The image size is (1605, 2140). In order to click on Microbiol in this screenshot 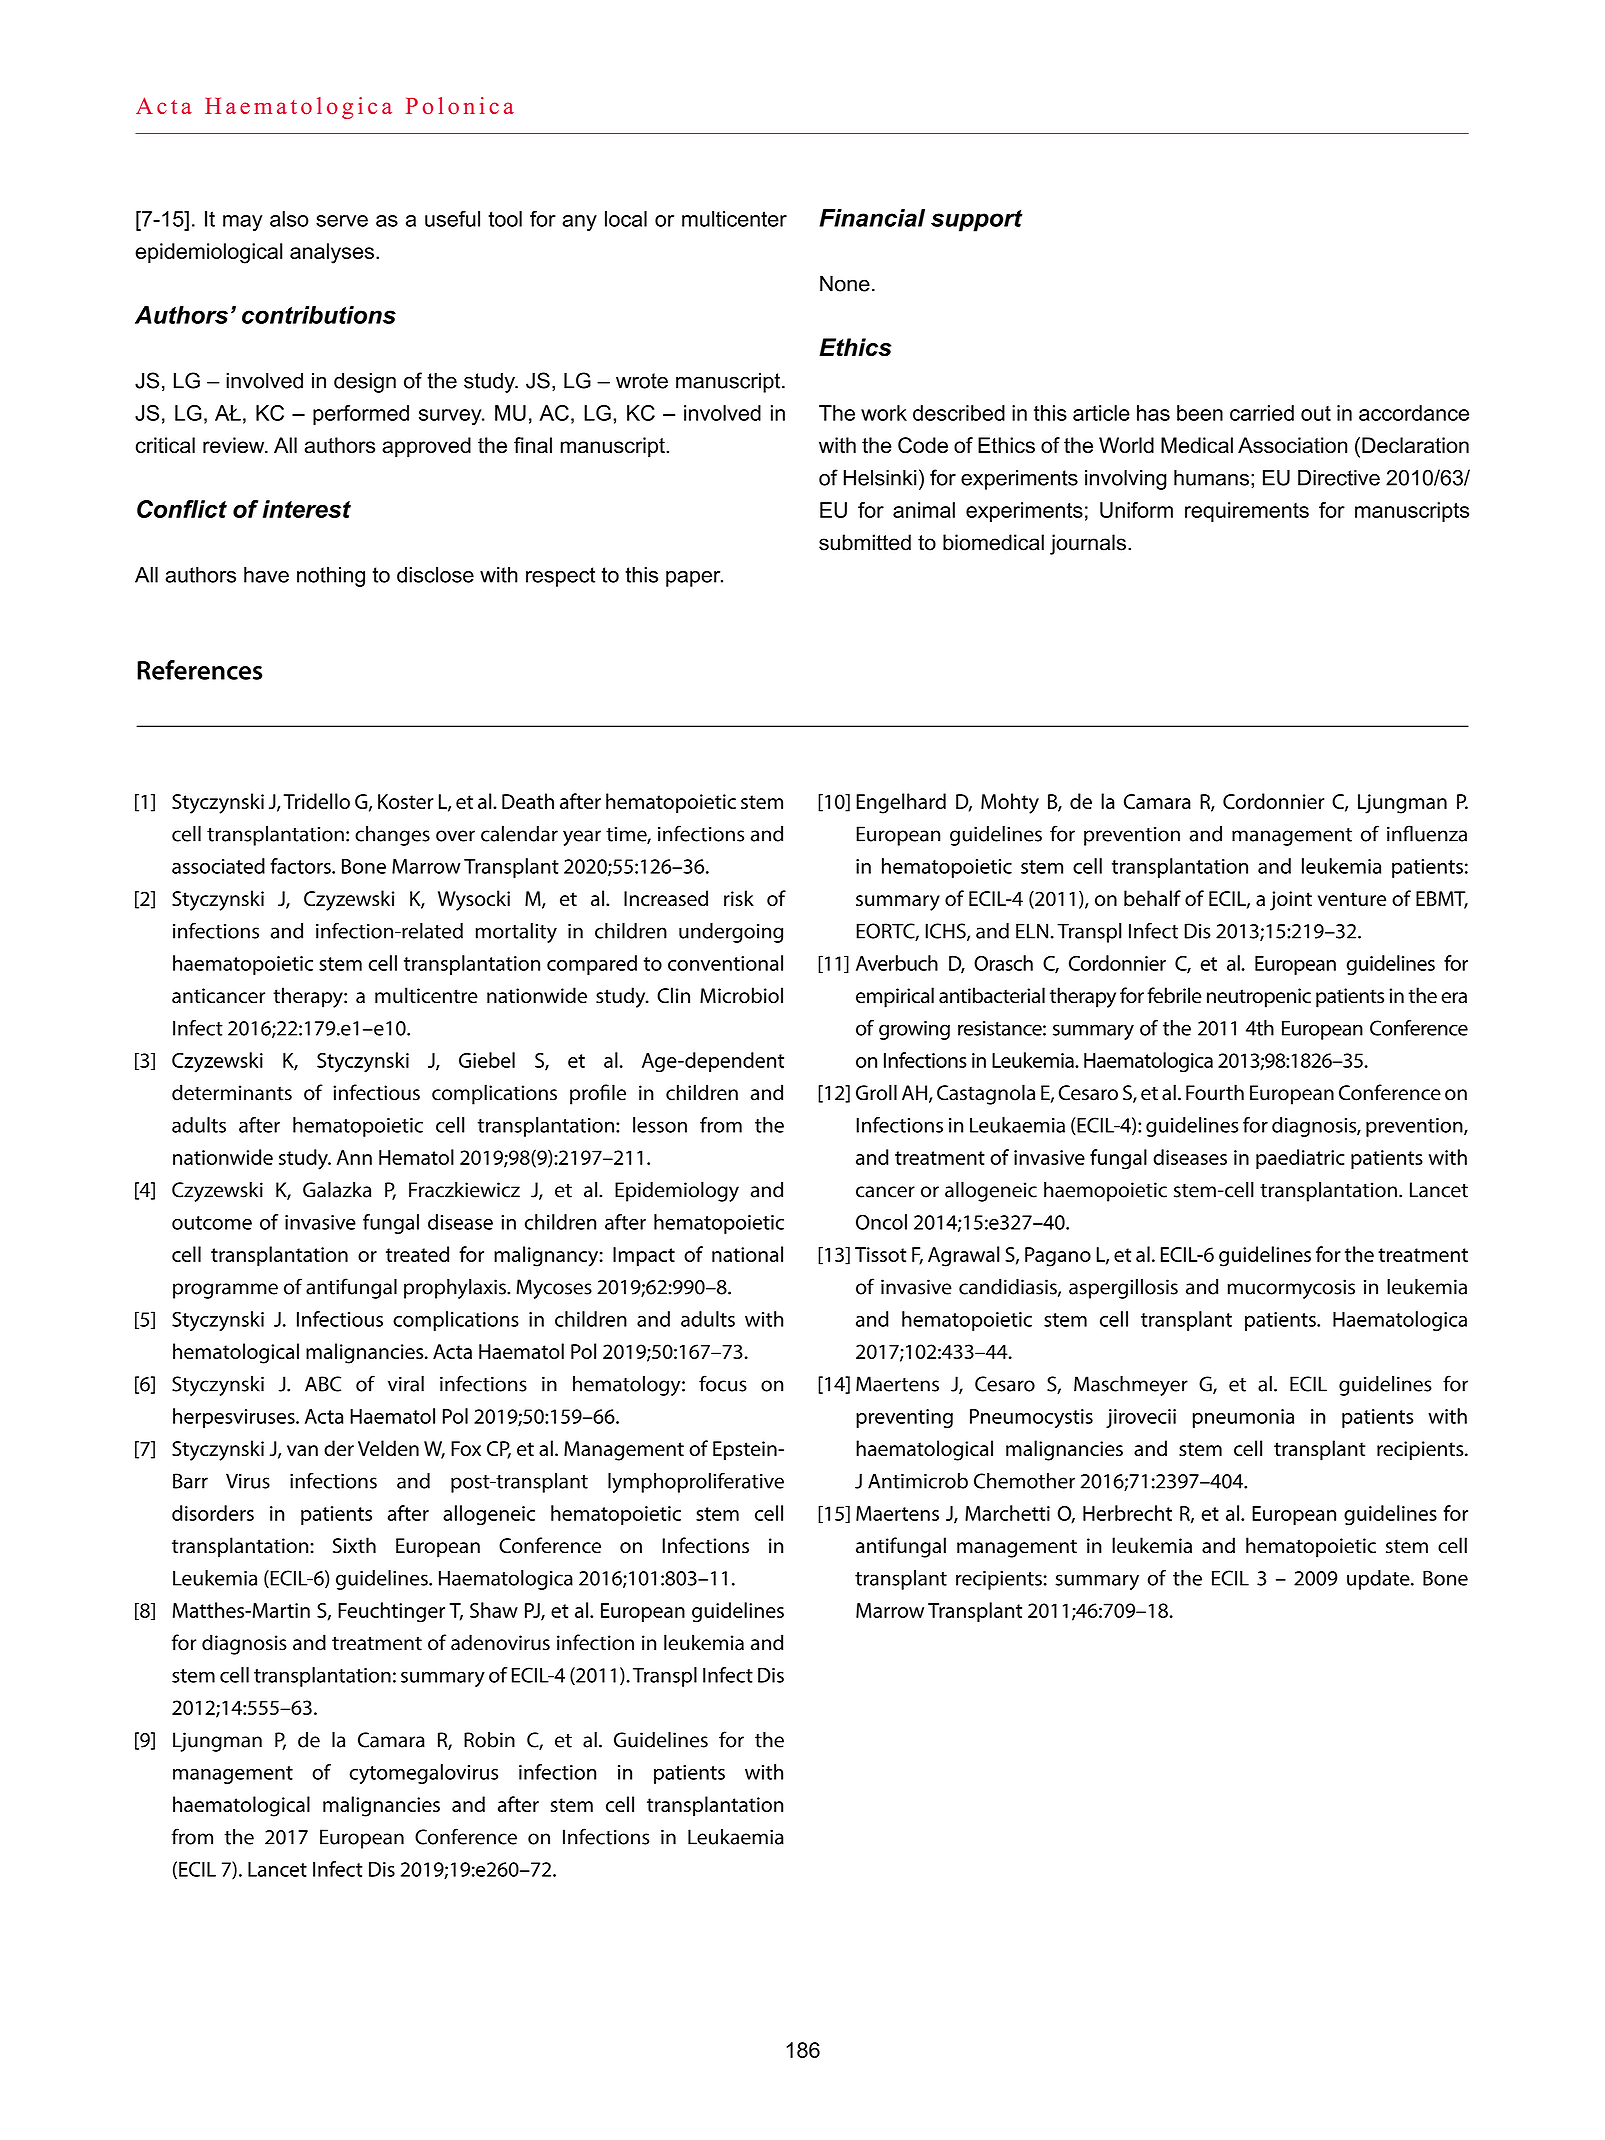, I will do `click(741, 995)`.
